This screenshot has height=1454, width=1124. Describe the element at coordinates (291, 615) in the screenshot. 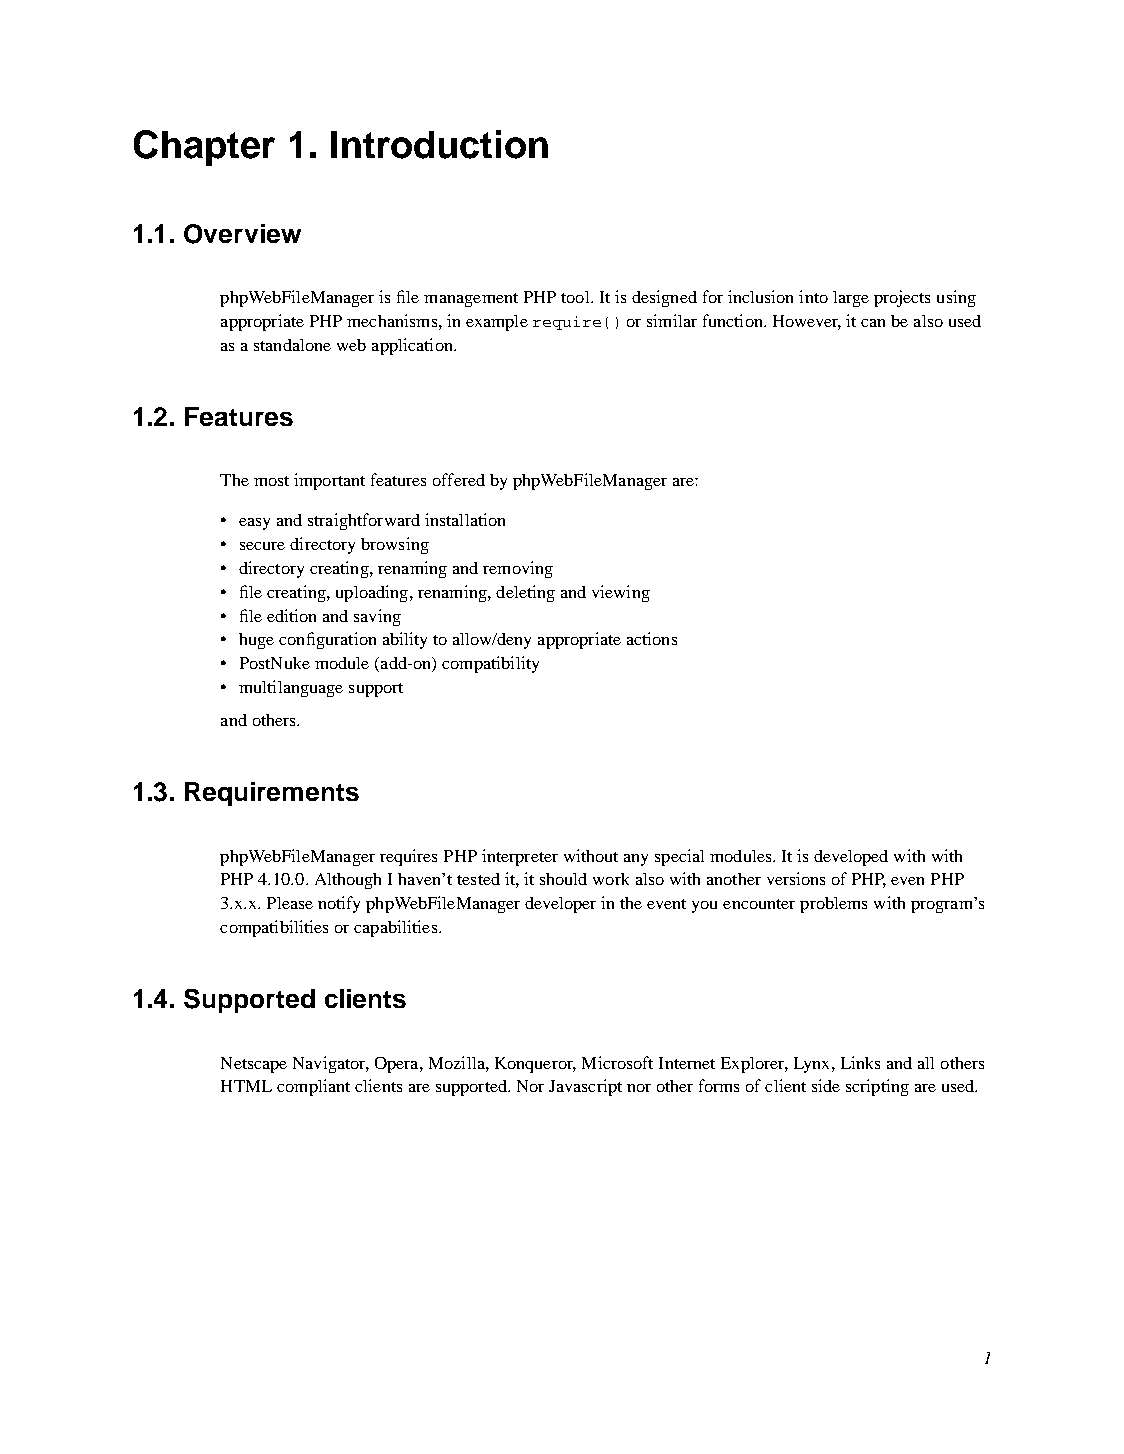

I see `edition` at that location.
